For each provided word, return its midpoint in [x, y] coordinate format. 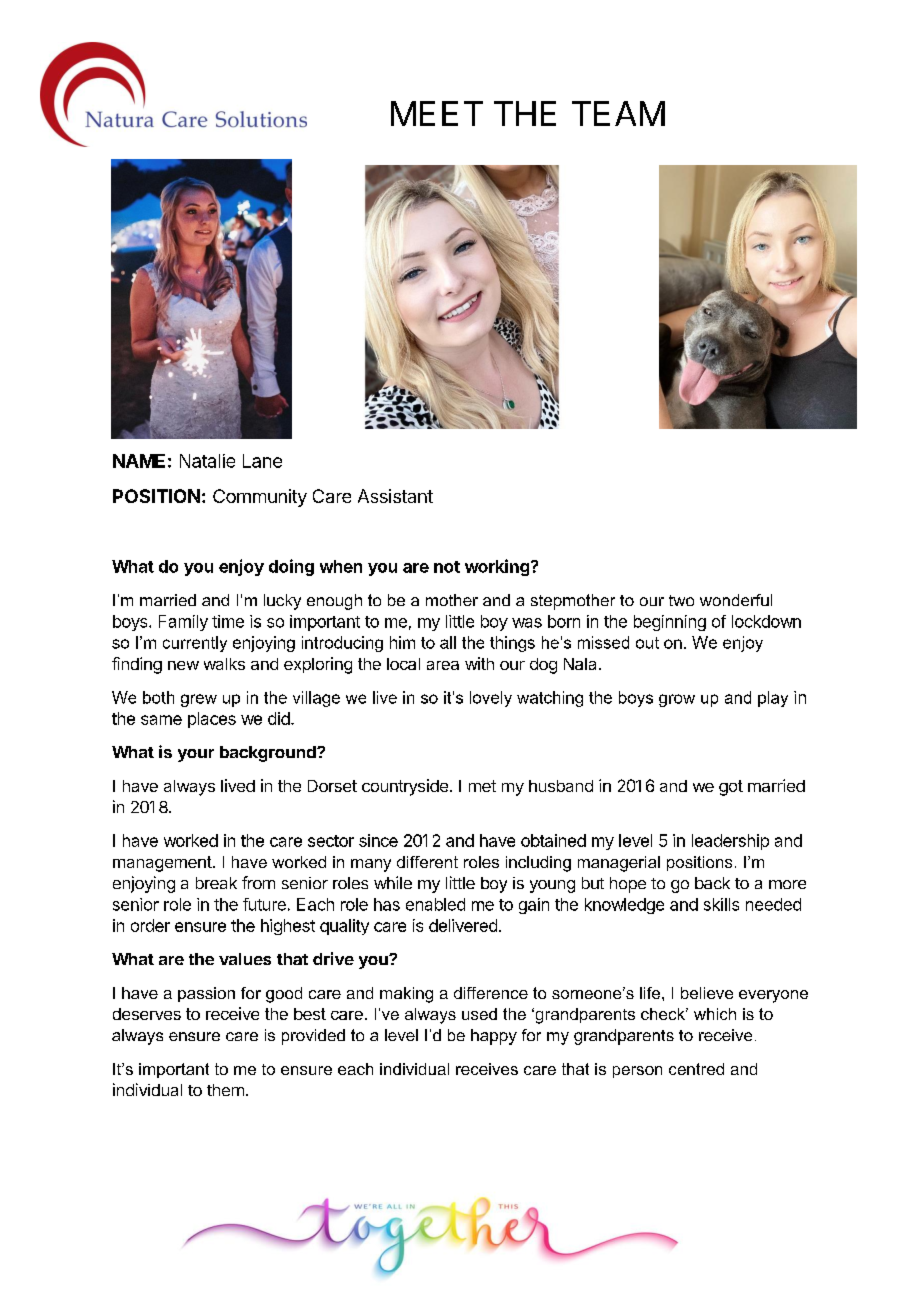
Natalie [207, 461]
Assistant [395, 496]
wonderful [736, 600]
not [447, 567]
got [731, 788]
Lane [262, 461]
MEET [437, 113]
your [196, 755]
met [482, 786]
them [225, 1090]
